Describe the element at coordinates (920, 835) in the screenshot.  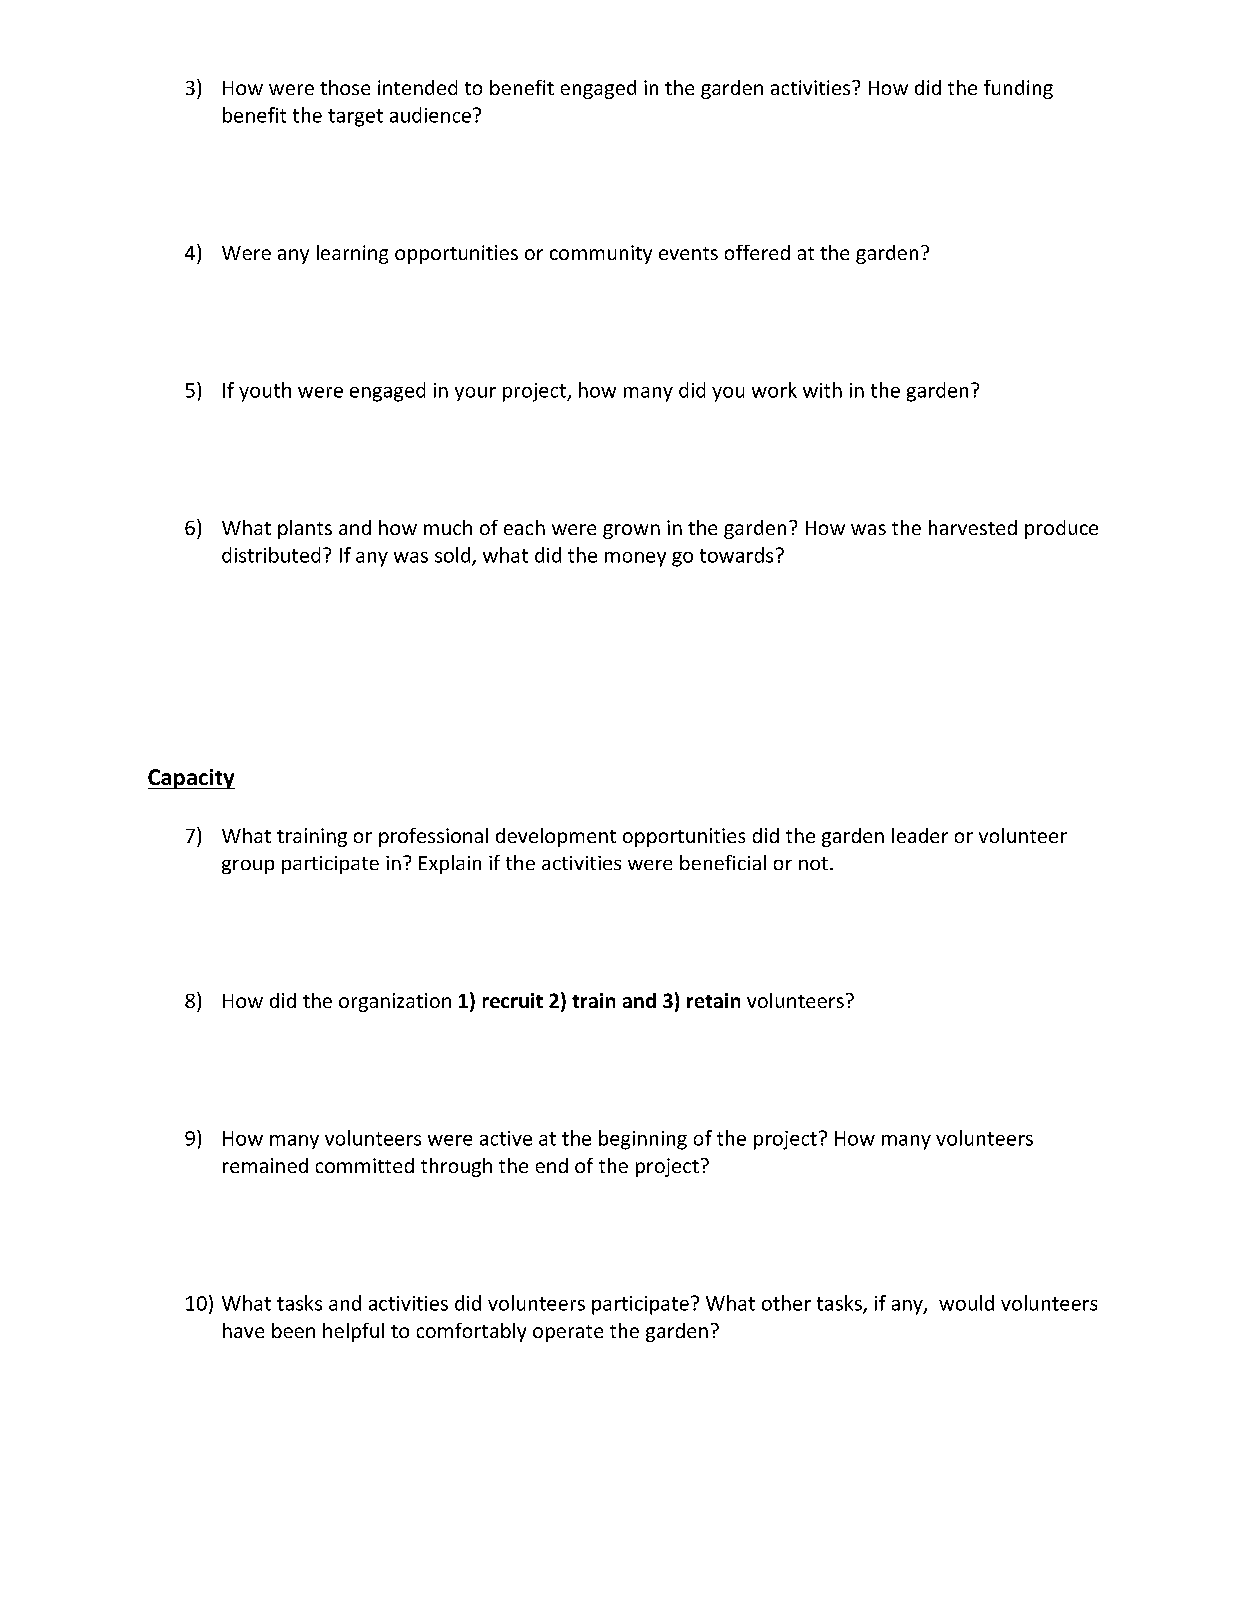
I see `leader` at that location.
